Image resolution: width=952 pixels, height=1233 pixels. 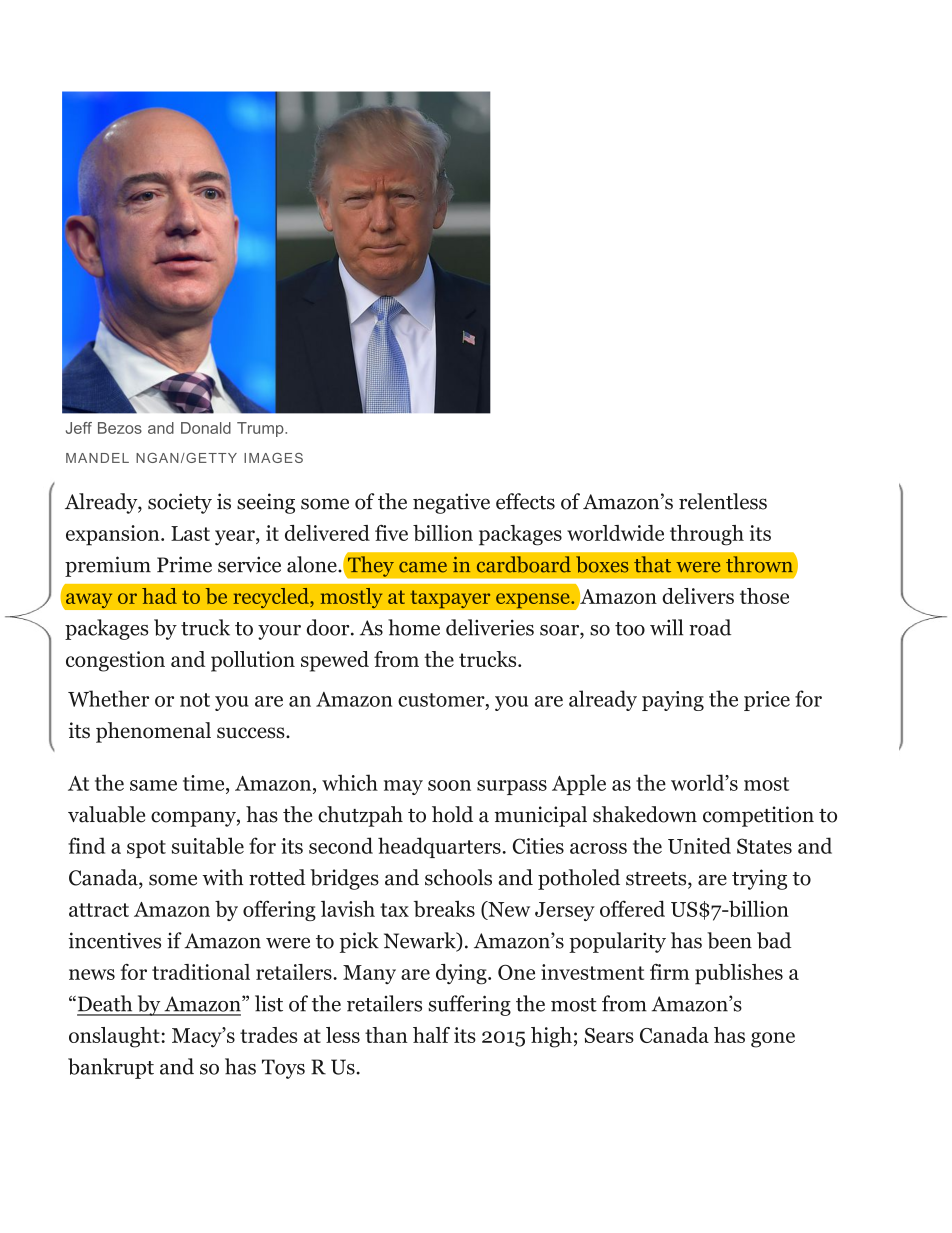 What do you see at coordinates (431, 1035) in the screenshot?
I see `half` at bounding box center [431, 1035].
